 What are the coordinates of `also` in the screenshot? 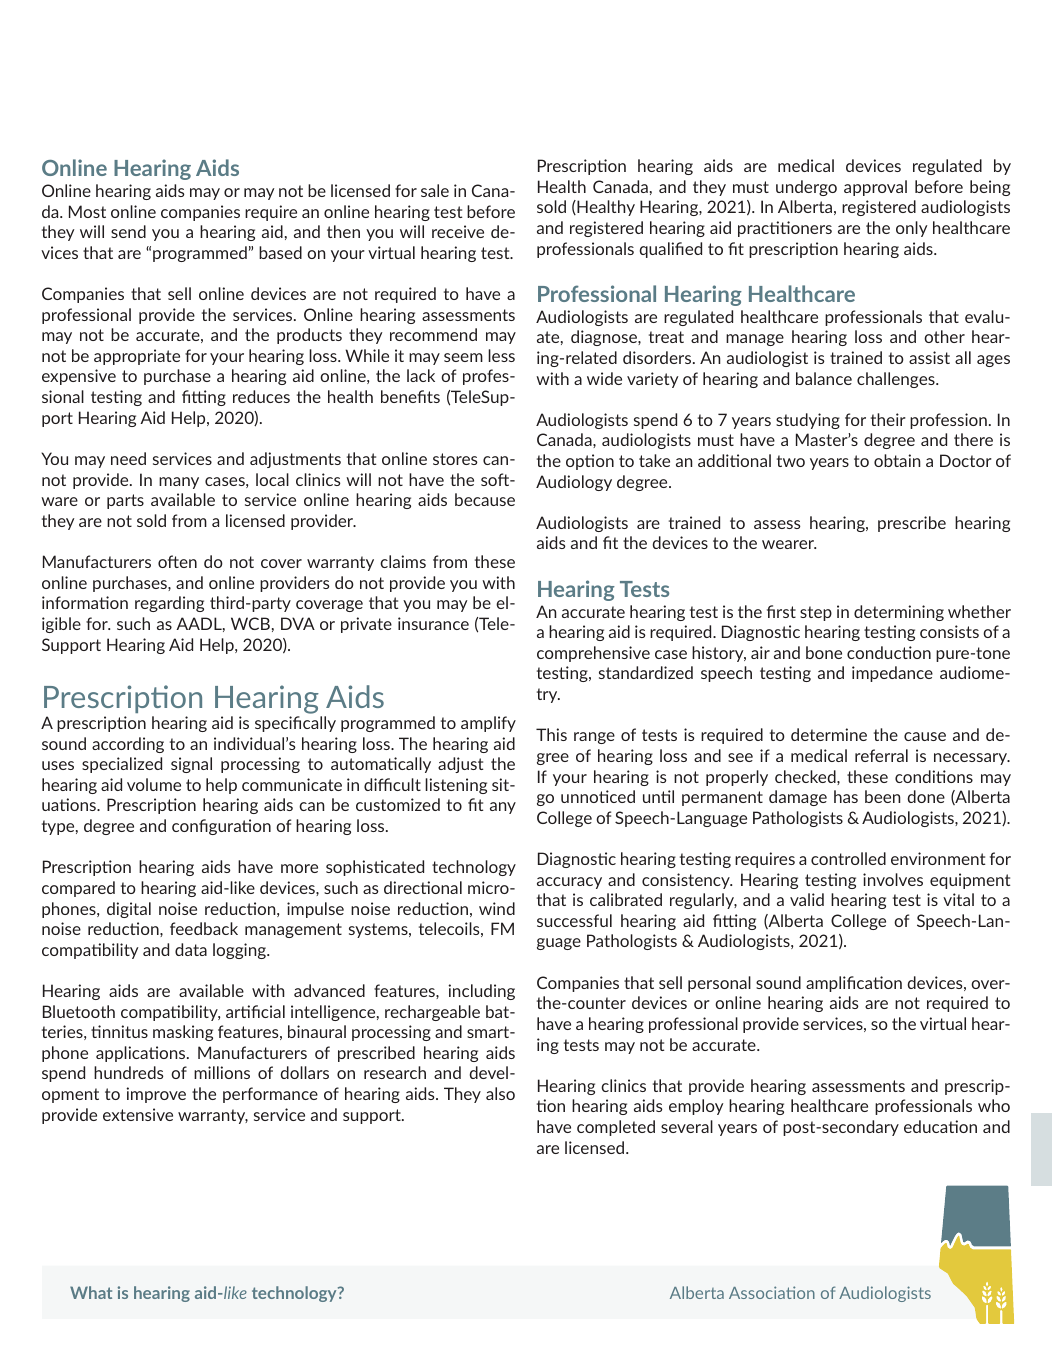 It's located at (500, 1093).
